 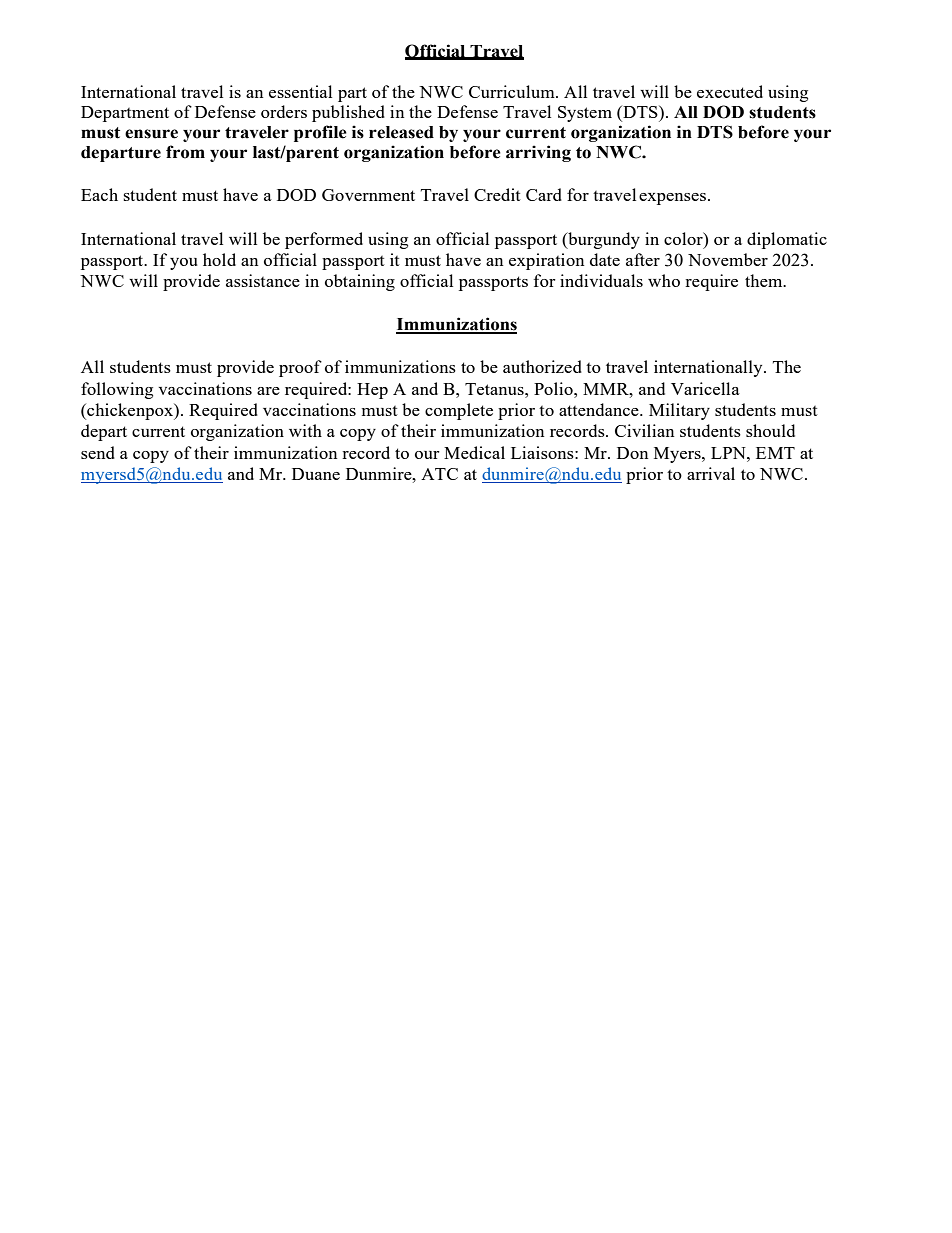 What do you see at coordinates (99, 194) in the screenshot?
I see `Each` at bounding box center [99, 194].
